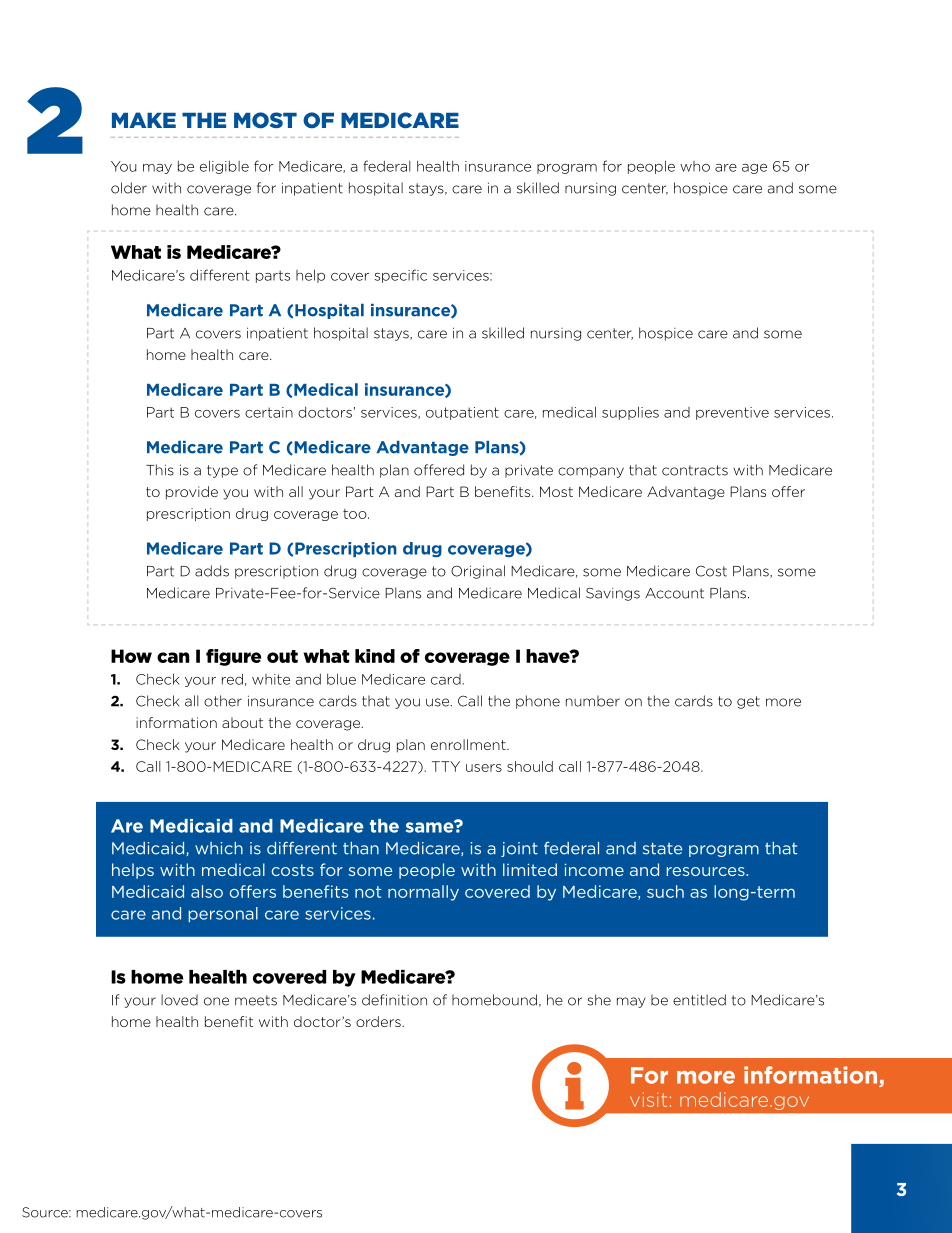 The height and width of the page is (1233, 952). What do you see at coordinates (695, 166) in the page?
I see `who` at bounding box center [695, 166].
